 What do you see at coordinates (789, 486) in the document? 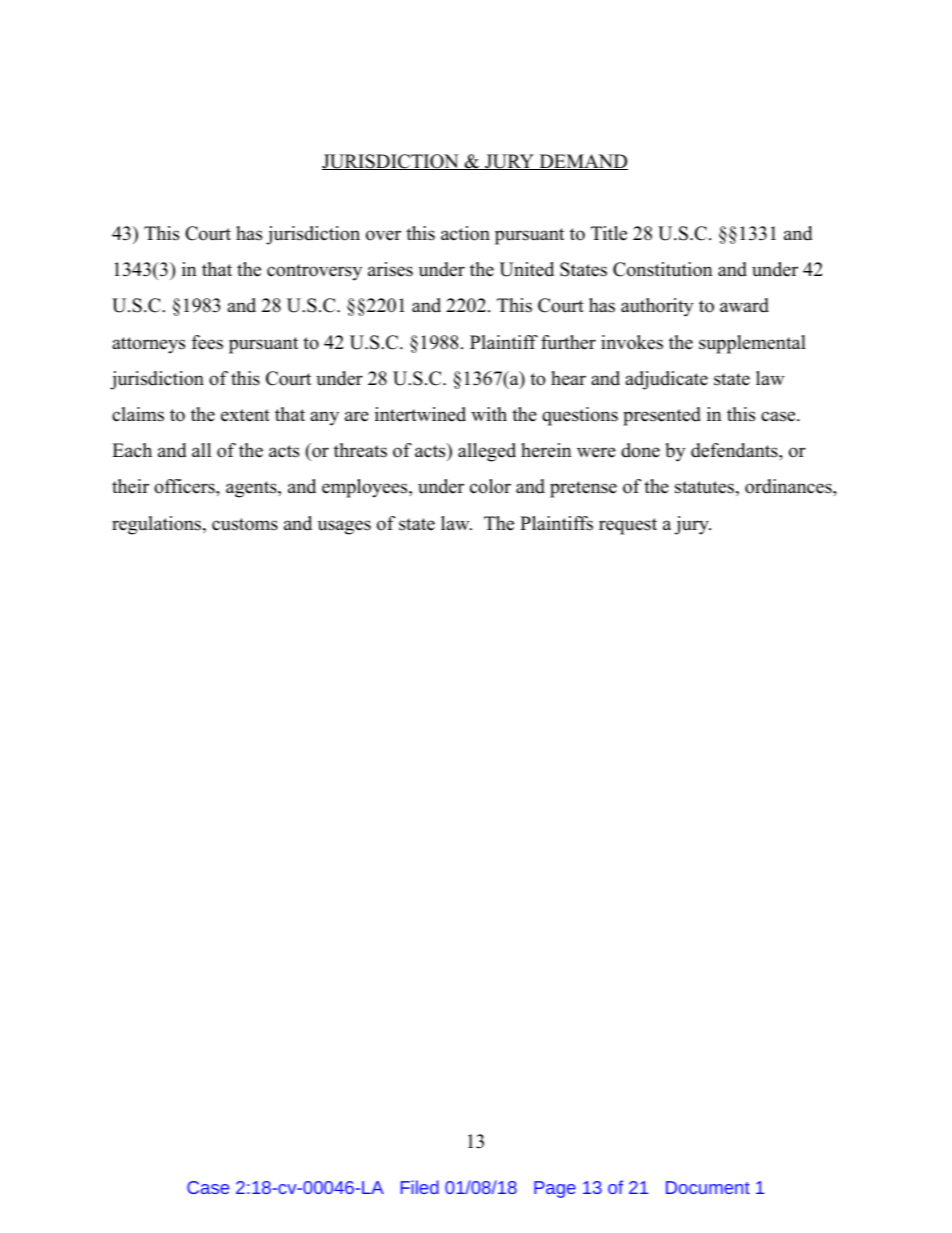
I see `ordinances` at bounding box center [789, 486].
